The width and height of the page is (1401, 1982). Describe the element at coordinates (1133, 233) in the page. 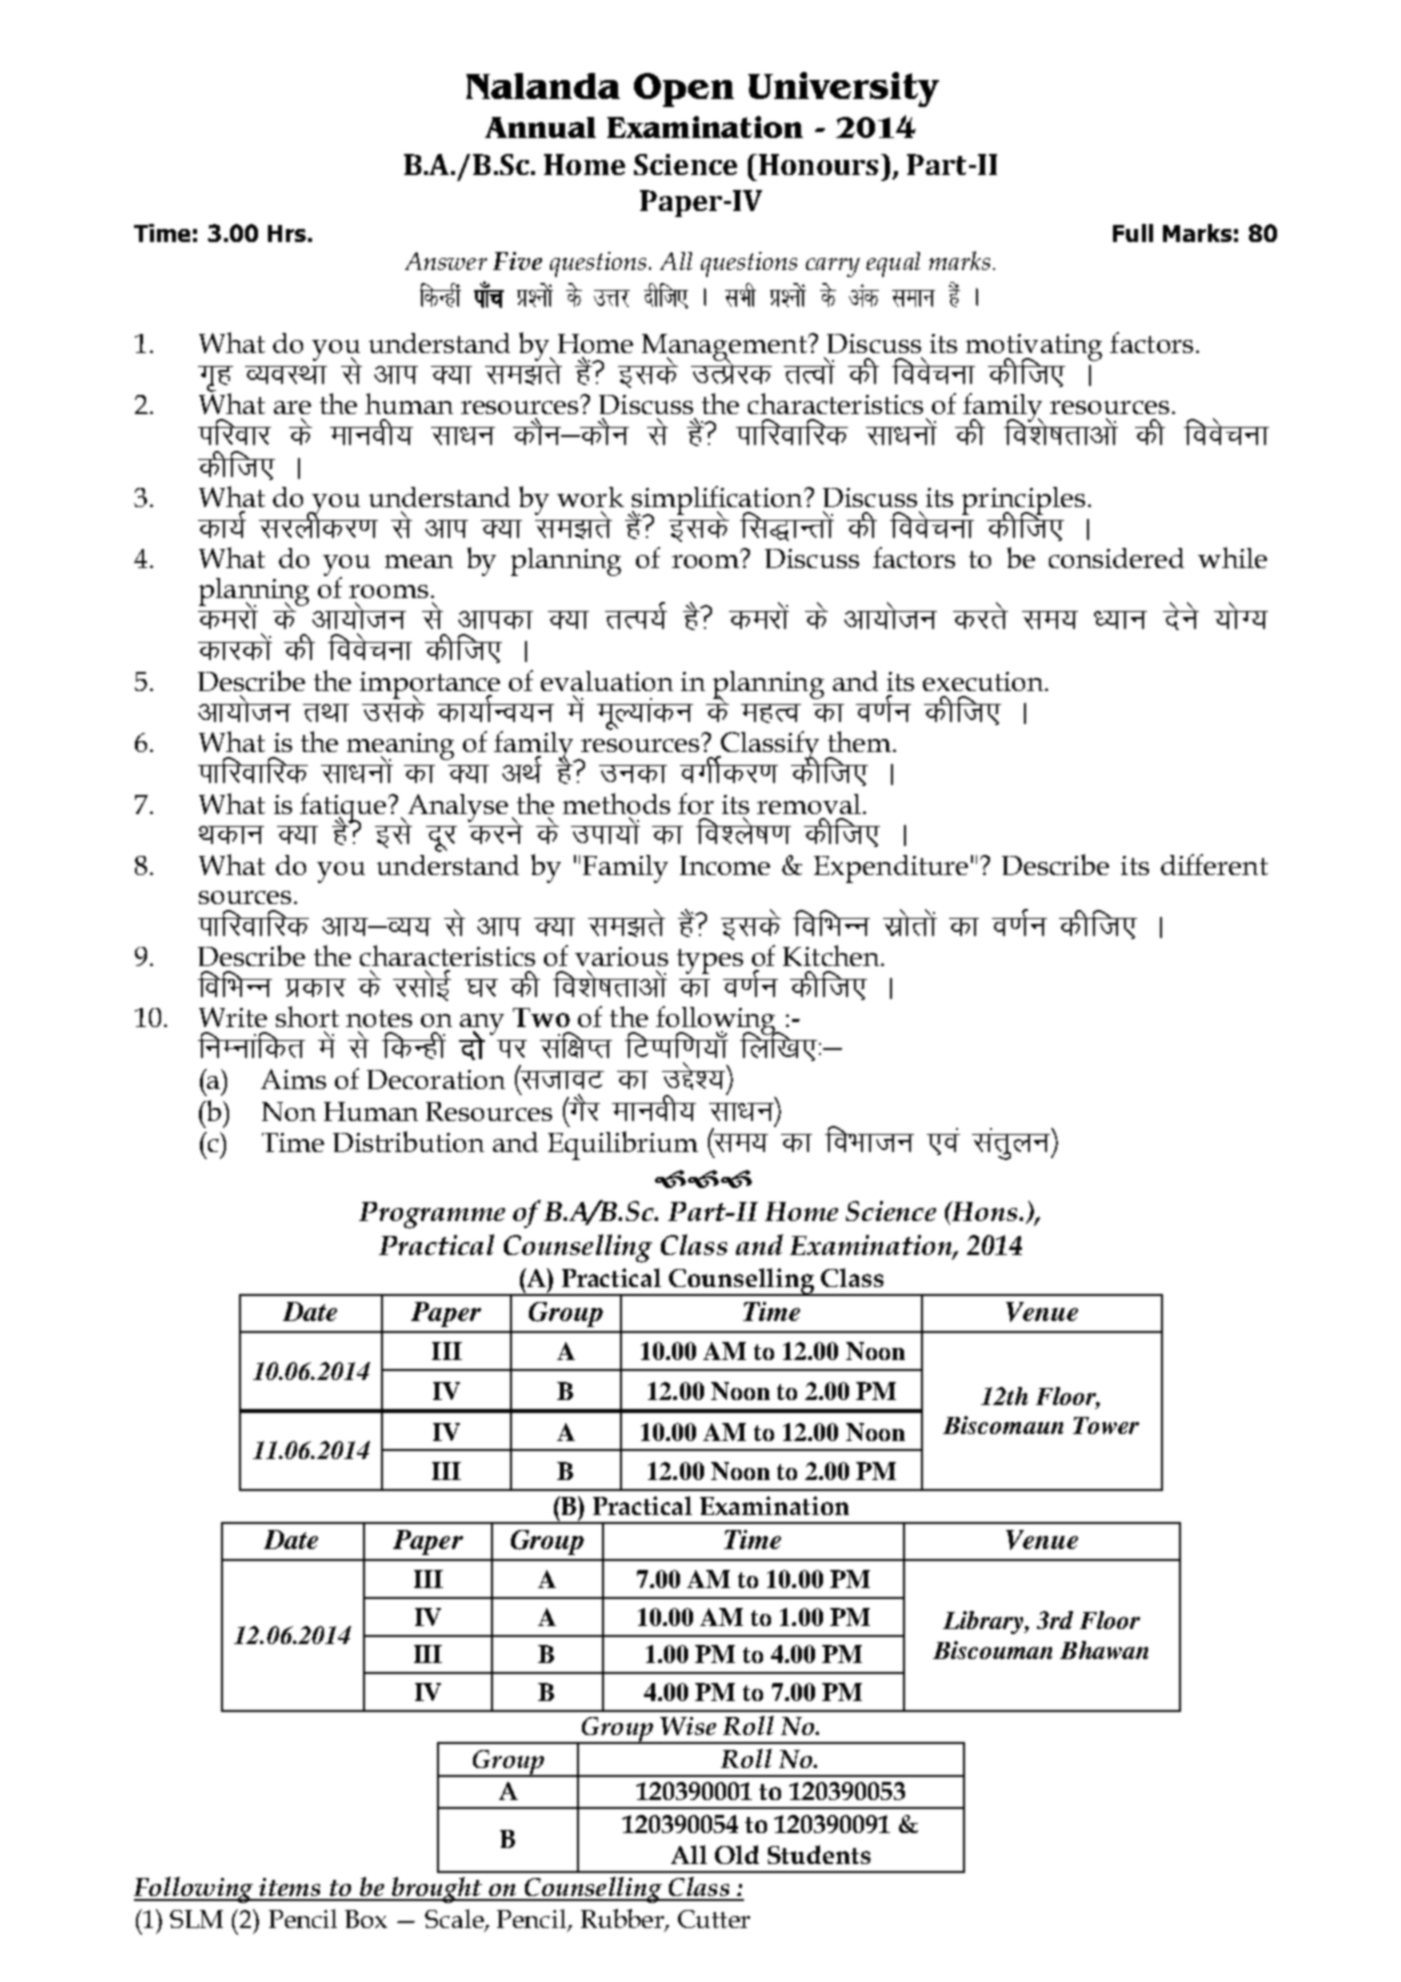

I see `Full` at that location.
